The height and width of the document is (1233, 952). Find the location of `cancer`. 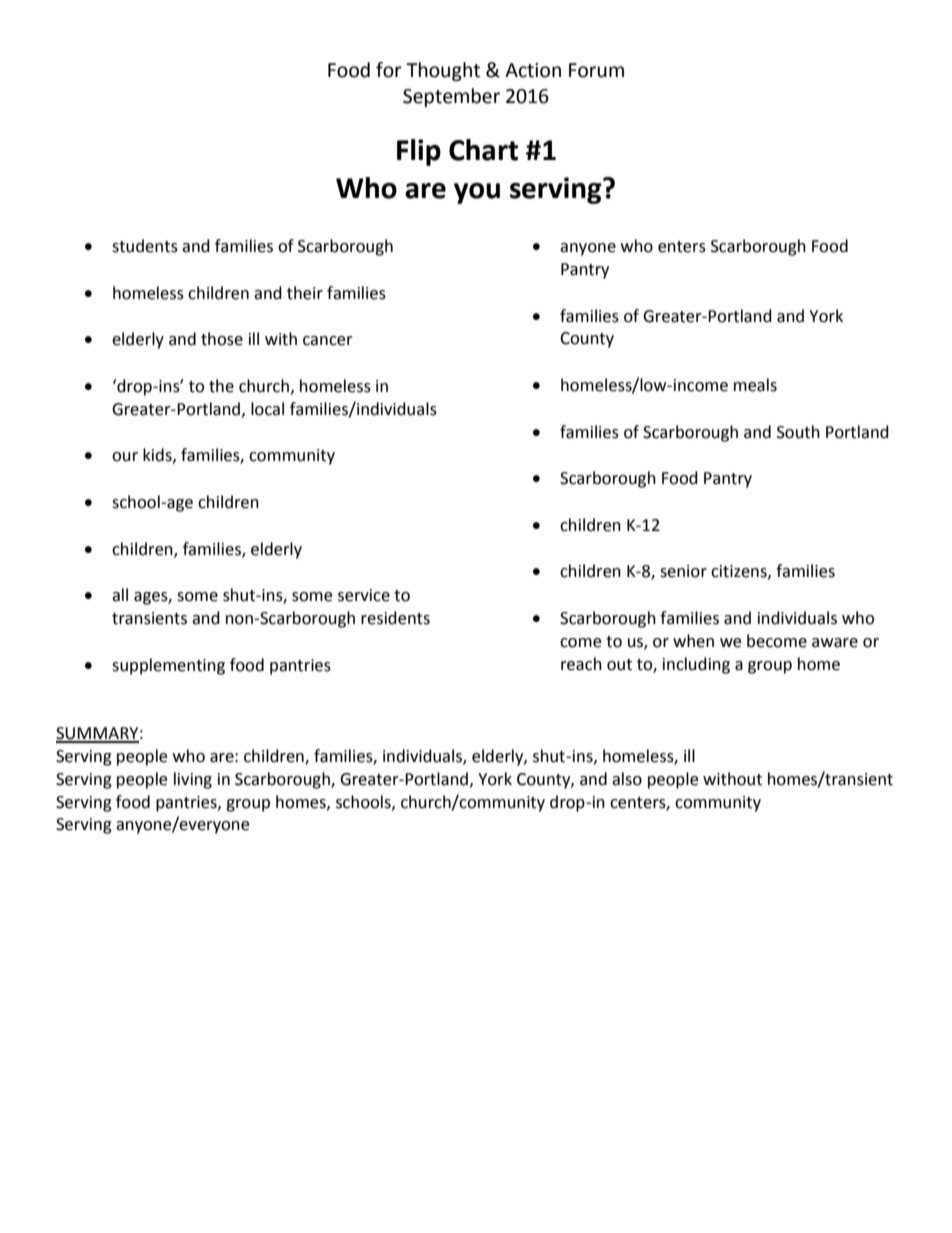

cancer is located at coordinates (328, 341).
